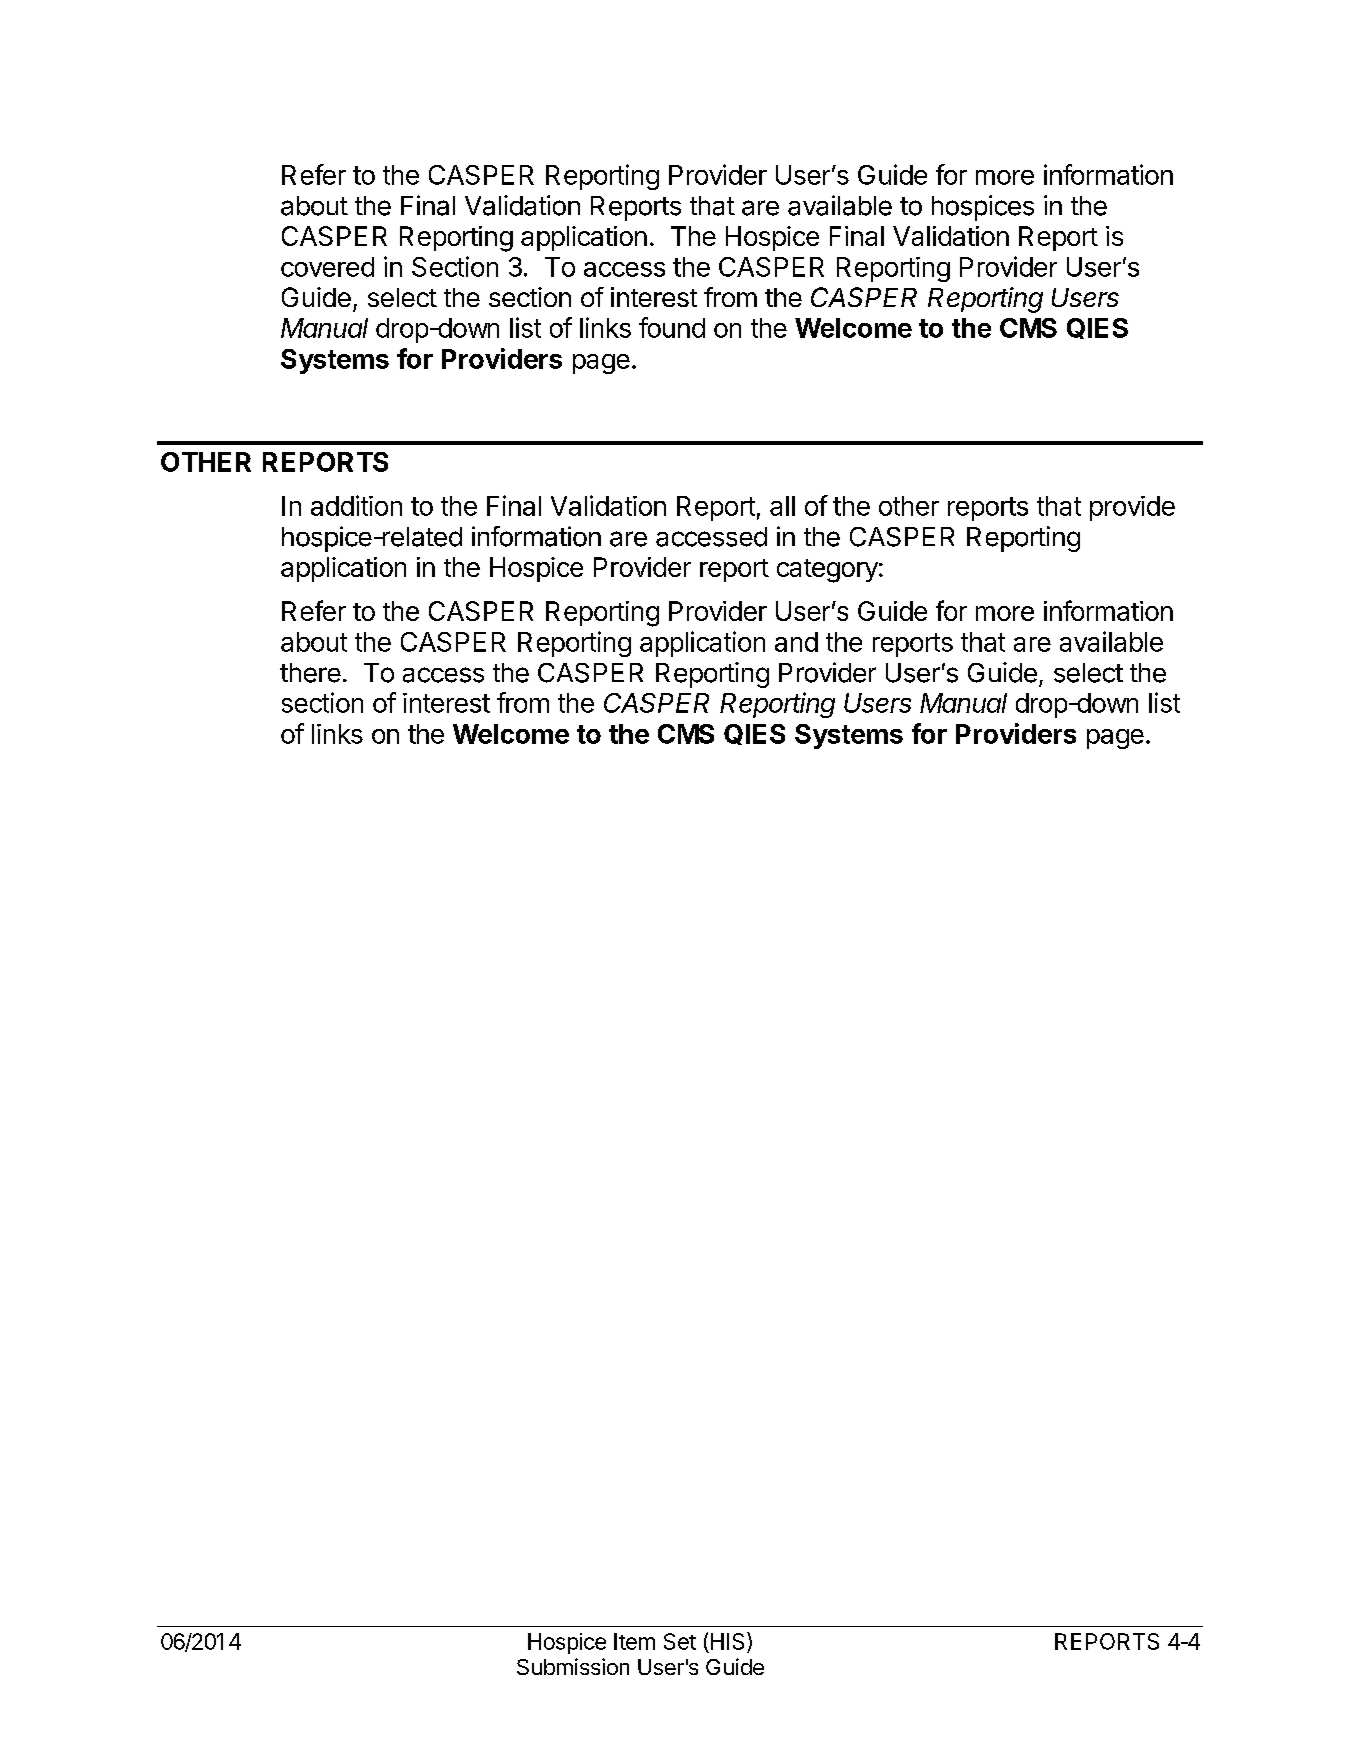 This screenshot has width=1360, height=1760. I want to click on Set, so click(680, 1641).
